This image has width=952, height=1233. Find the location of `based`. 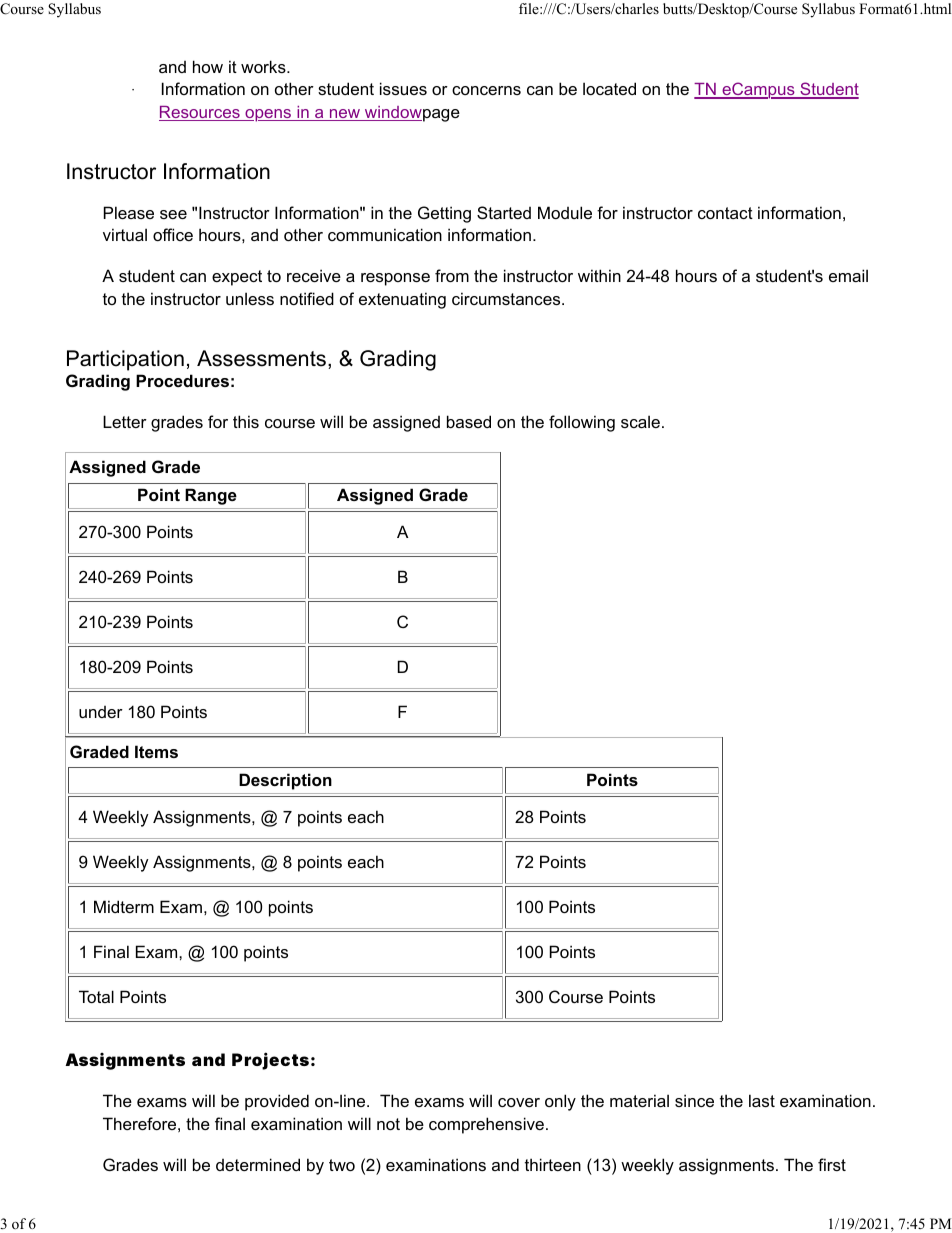

based is located at coordinates (469, 421).
